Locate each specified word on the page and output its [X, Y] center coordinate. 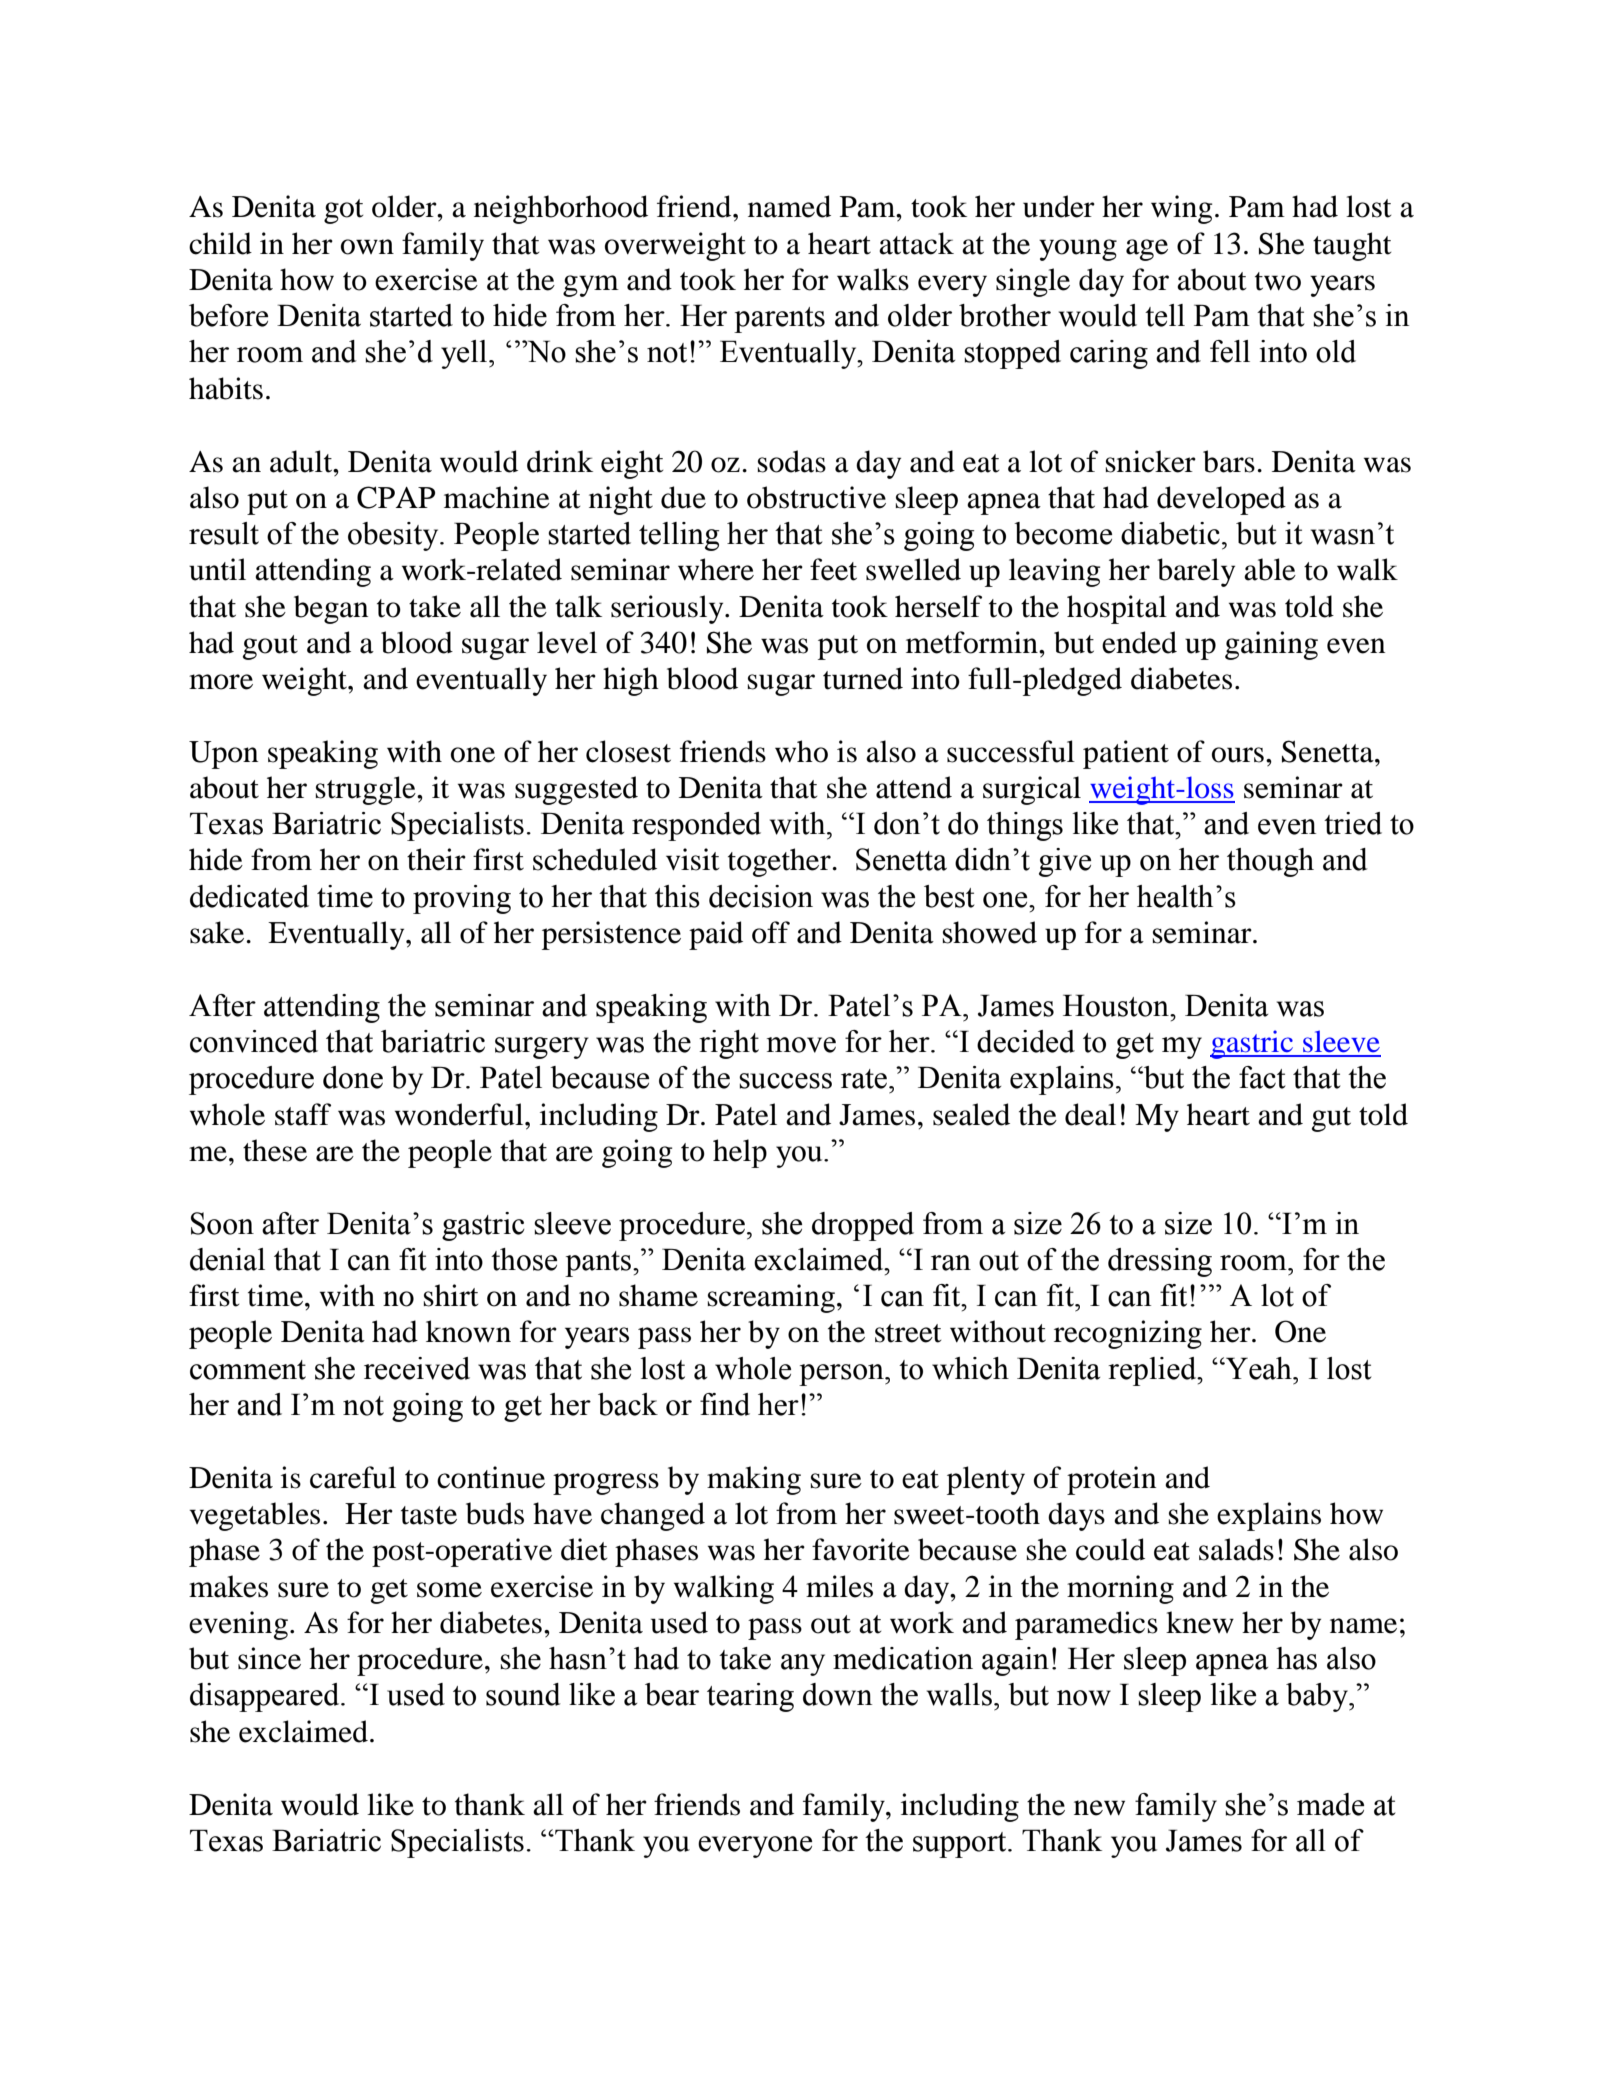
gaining [1271, 645]
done [353, 1077]
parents [779, 320]
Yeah [1259, 1368]
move [801, 1045]
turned [863, 678]
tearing [750, 1697]
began [331, 609]
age [1147, 250]
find [725, 1404]
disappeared [266, 1697]
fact [1262, 1077]
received [417, 1368]
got [343, 211]
